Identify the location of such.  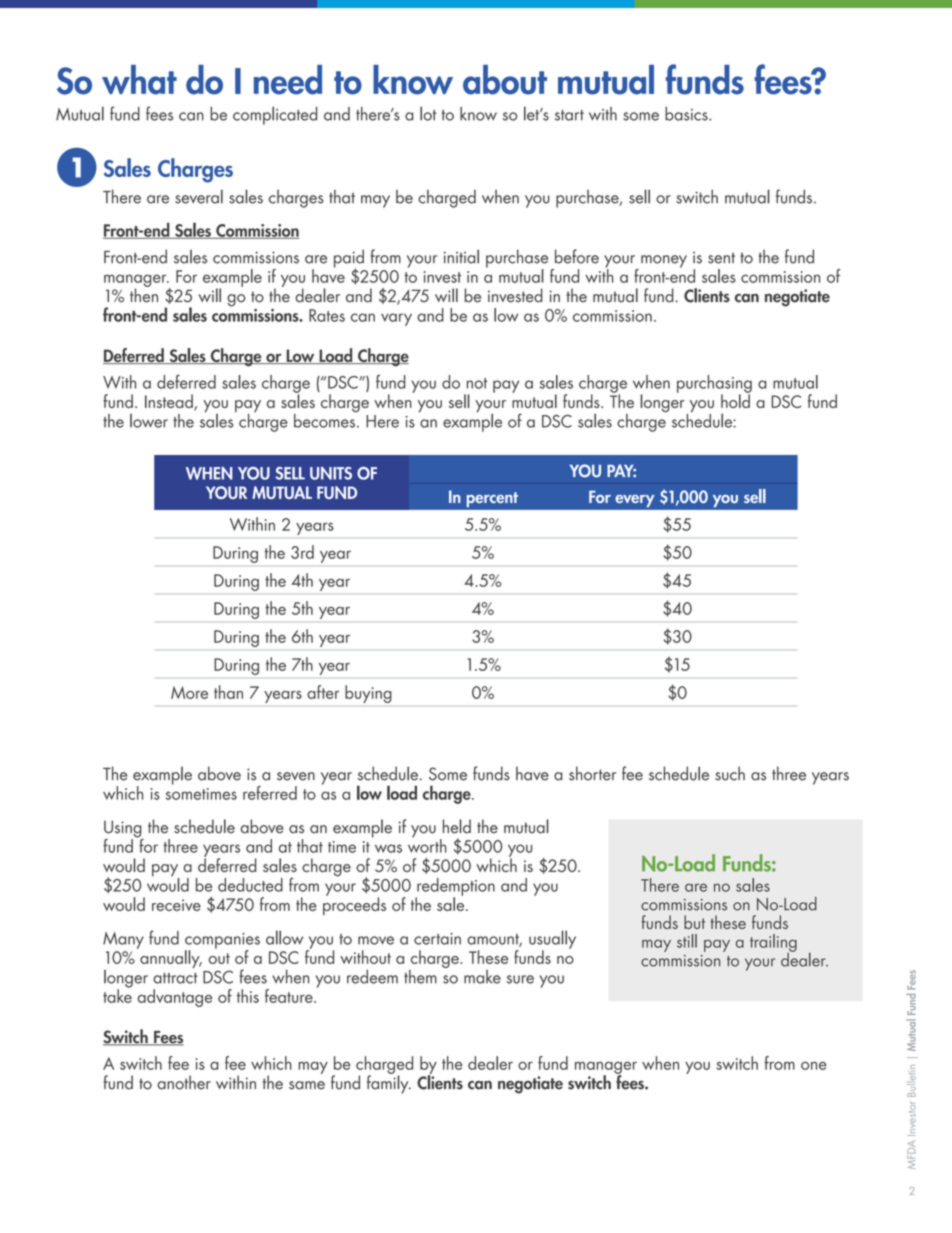
(730, 773).
